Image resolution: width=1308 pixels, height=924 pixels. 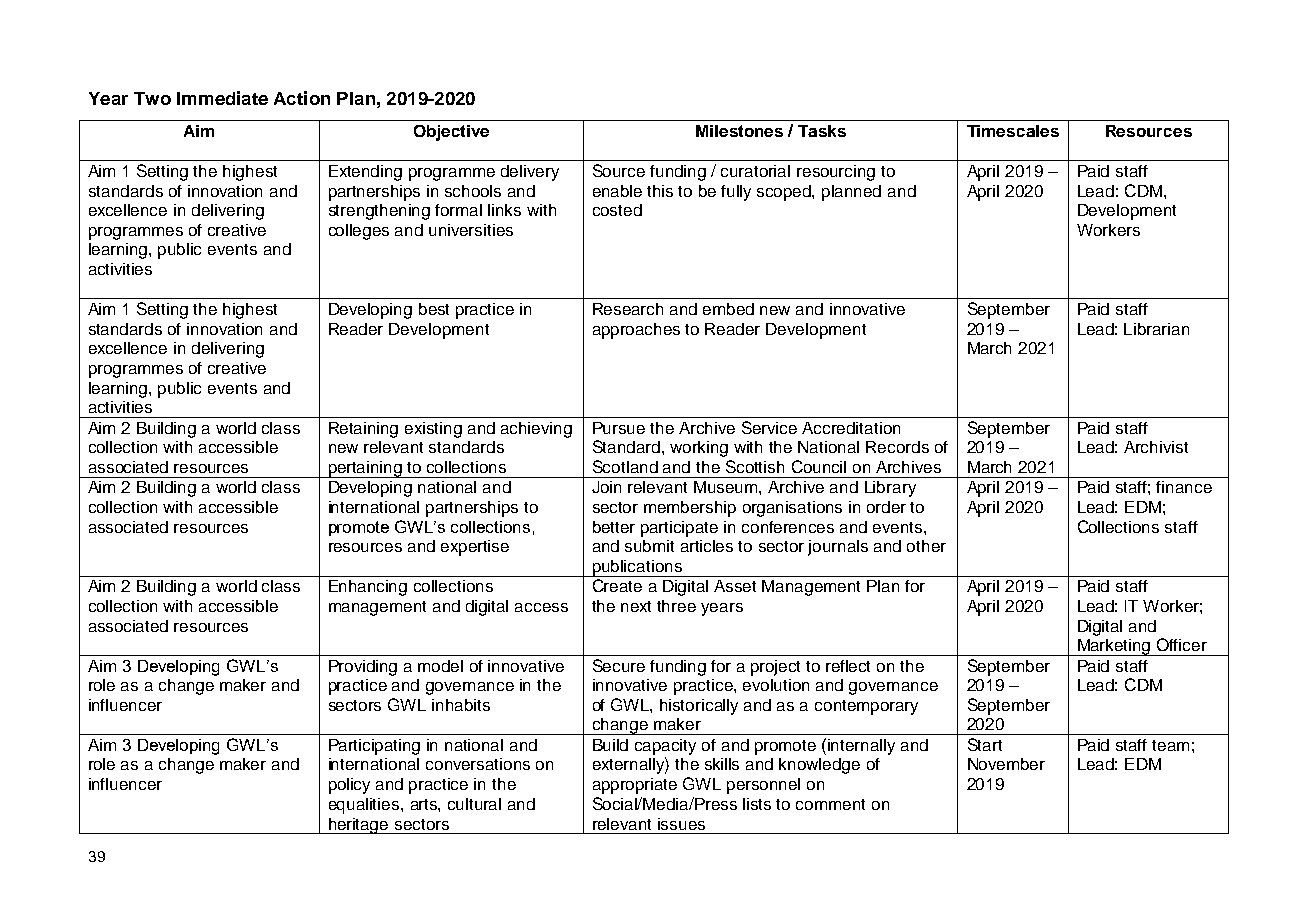 What do you see at coordinates (365, 806) in the screenshot?
I see `equalities` at bounding box center [365, 806].
